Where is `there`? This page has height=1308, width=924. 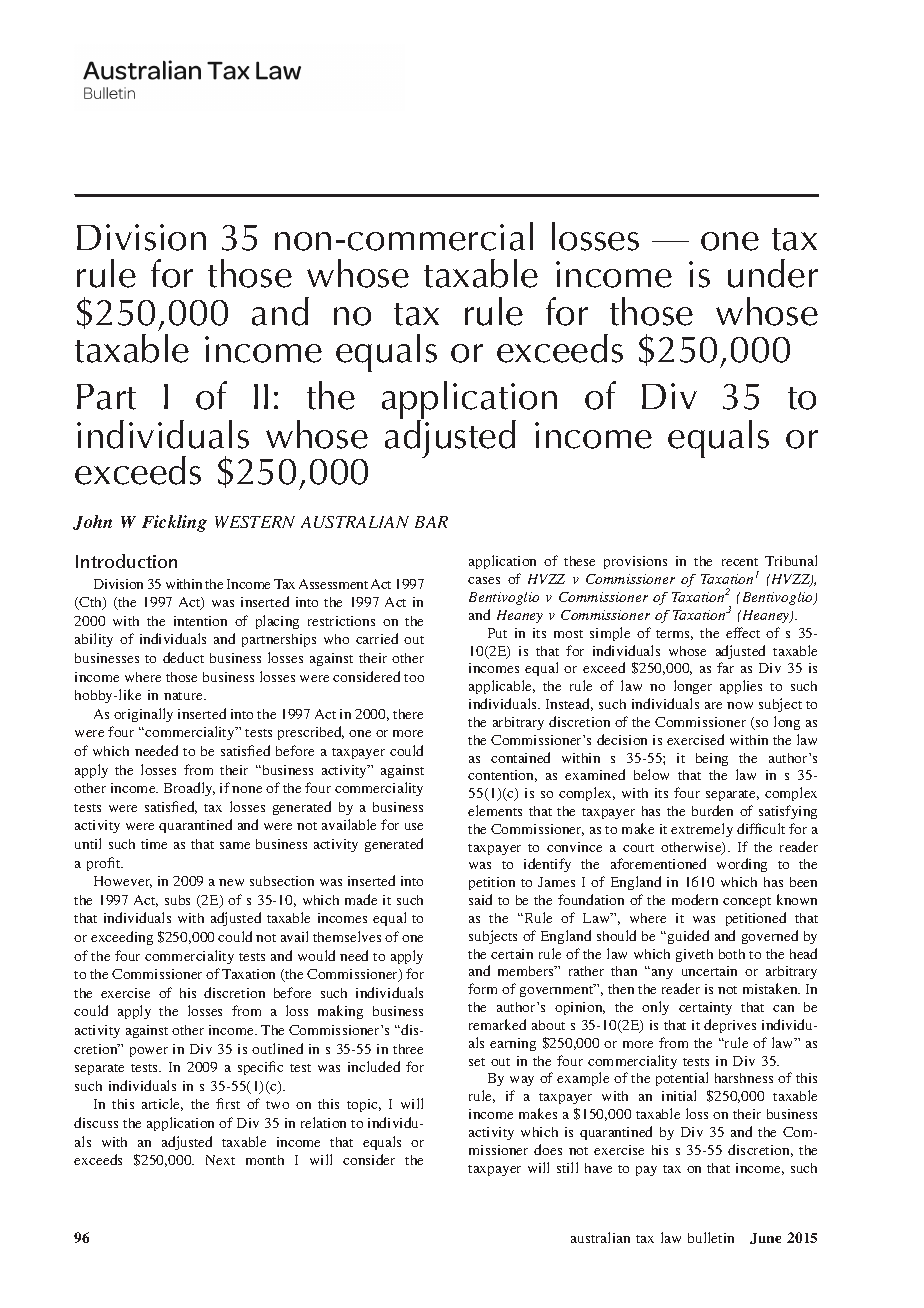
there is located at coordinates (408, 714).
